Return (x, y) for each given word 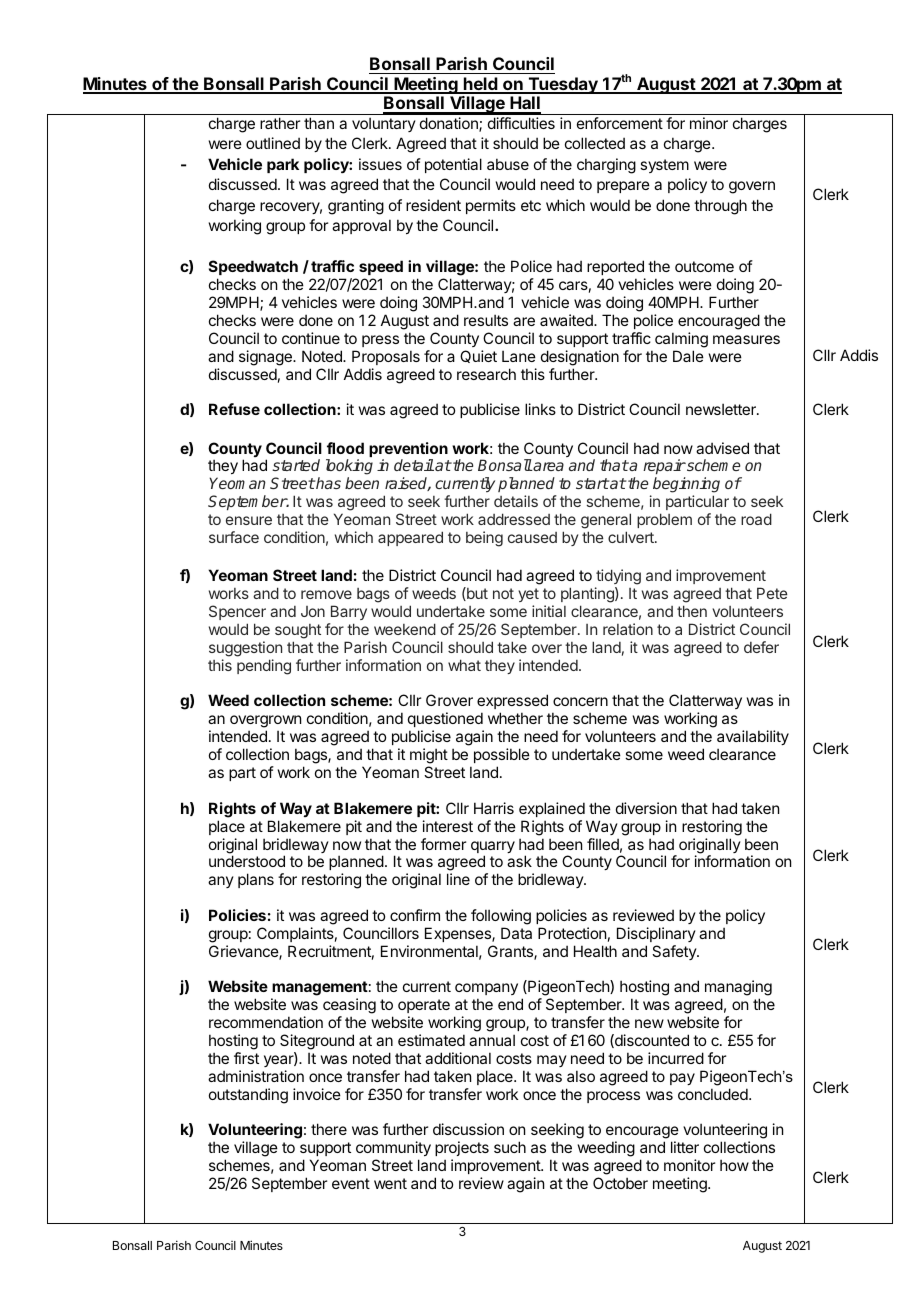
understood (247, 861)
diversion (646, 808)
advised (722, 448)
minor (709, 123)
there (329, 1129)
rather (280, 123)
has (327, 483)
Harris (494, 808)
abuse (508, 164)
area (548, 466)
